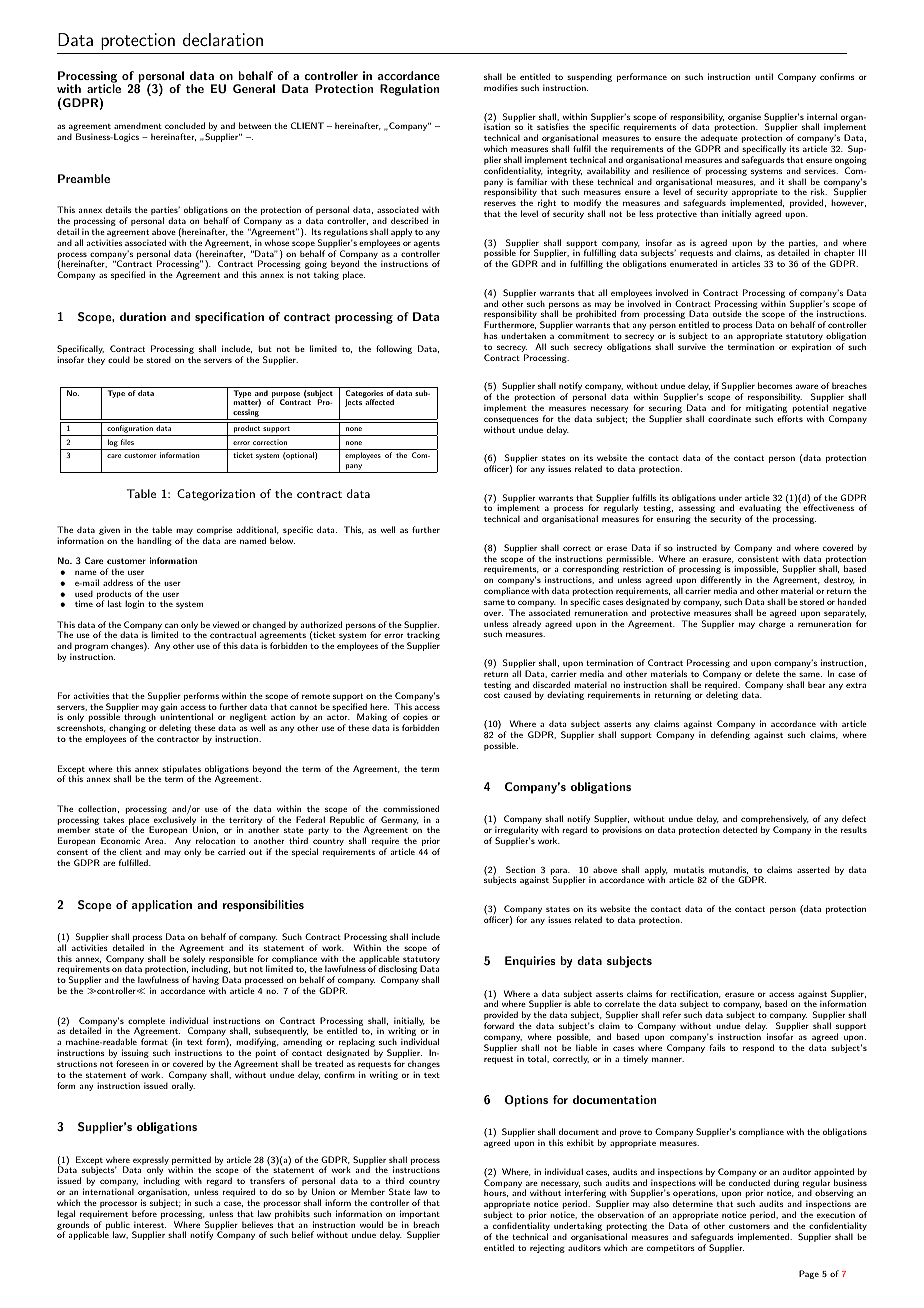 The width and height of the screenshot is (924, 1308). Describe the element at coordinates (764, 76) in the screenshot. I see `until` at that location.
